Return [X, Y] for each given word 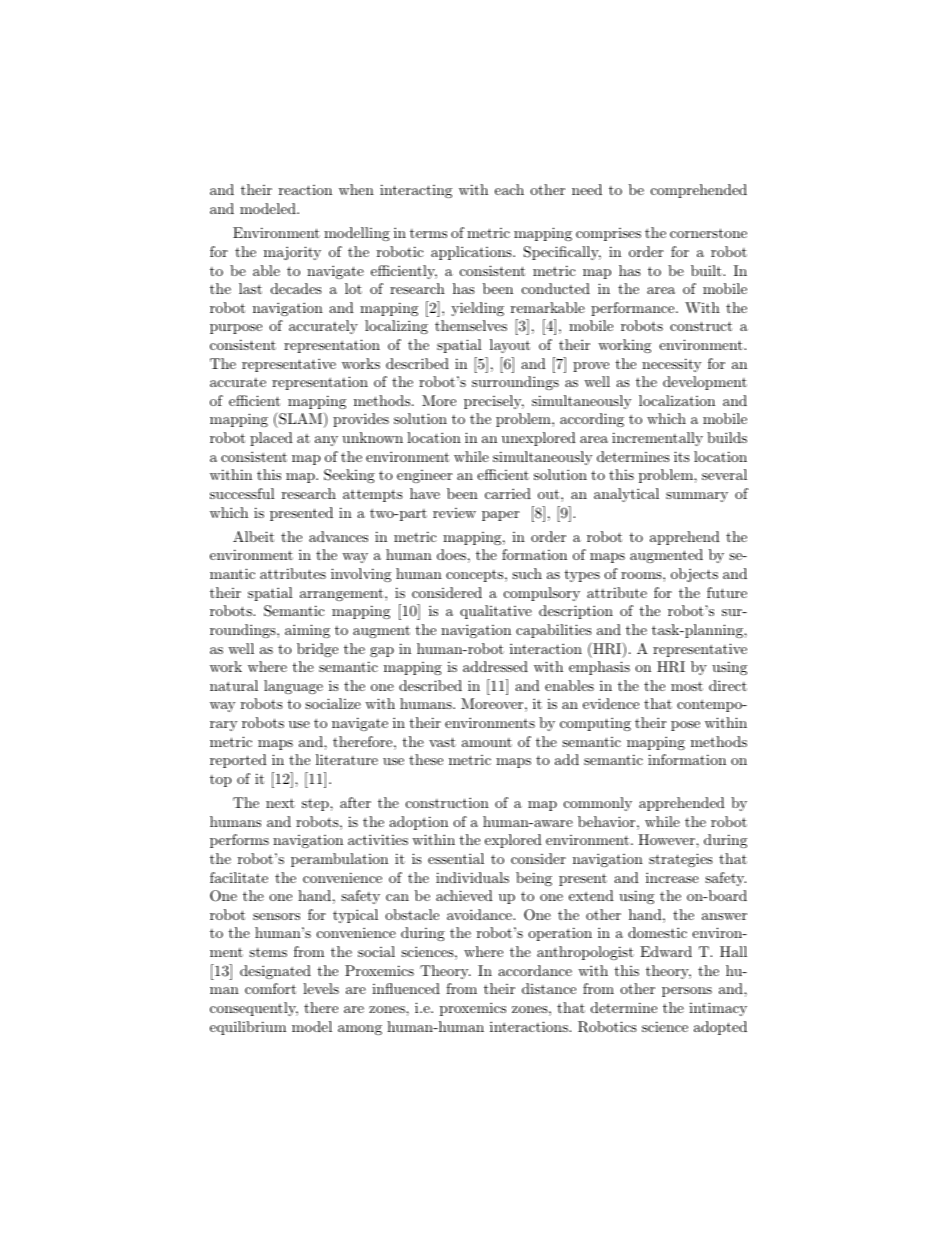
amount [487, 742]
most [687, 686]
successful [242, 493]
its [682, 456]
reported [238, 761]
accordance [535, 970]
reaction [305, 190]
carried [508, 493]
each [509, 189]
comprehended [699, 191]
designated [275, 972]
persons [687, 992]
